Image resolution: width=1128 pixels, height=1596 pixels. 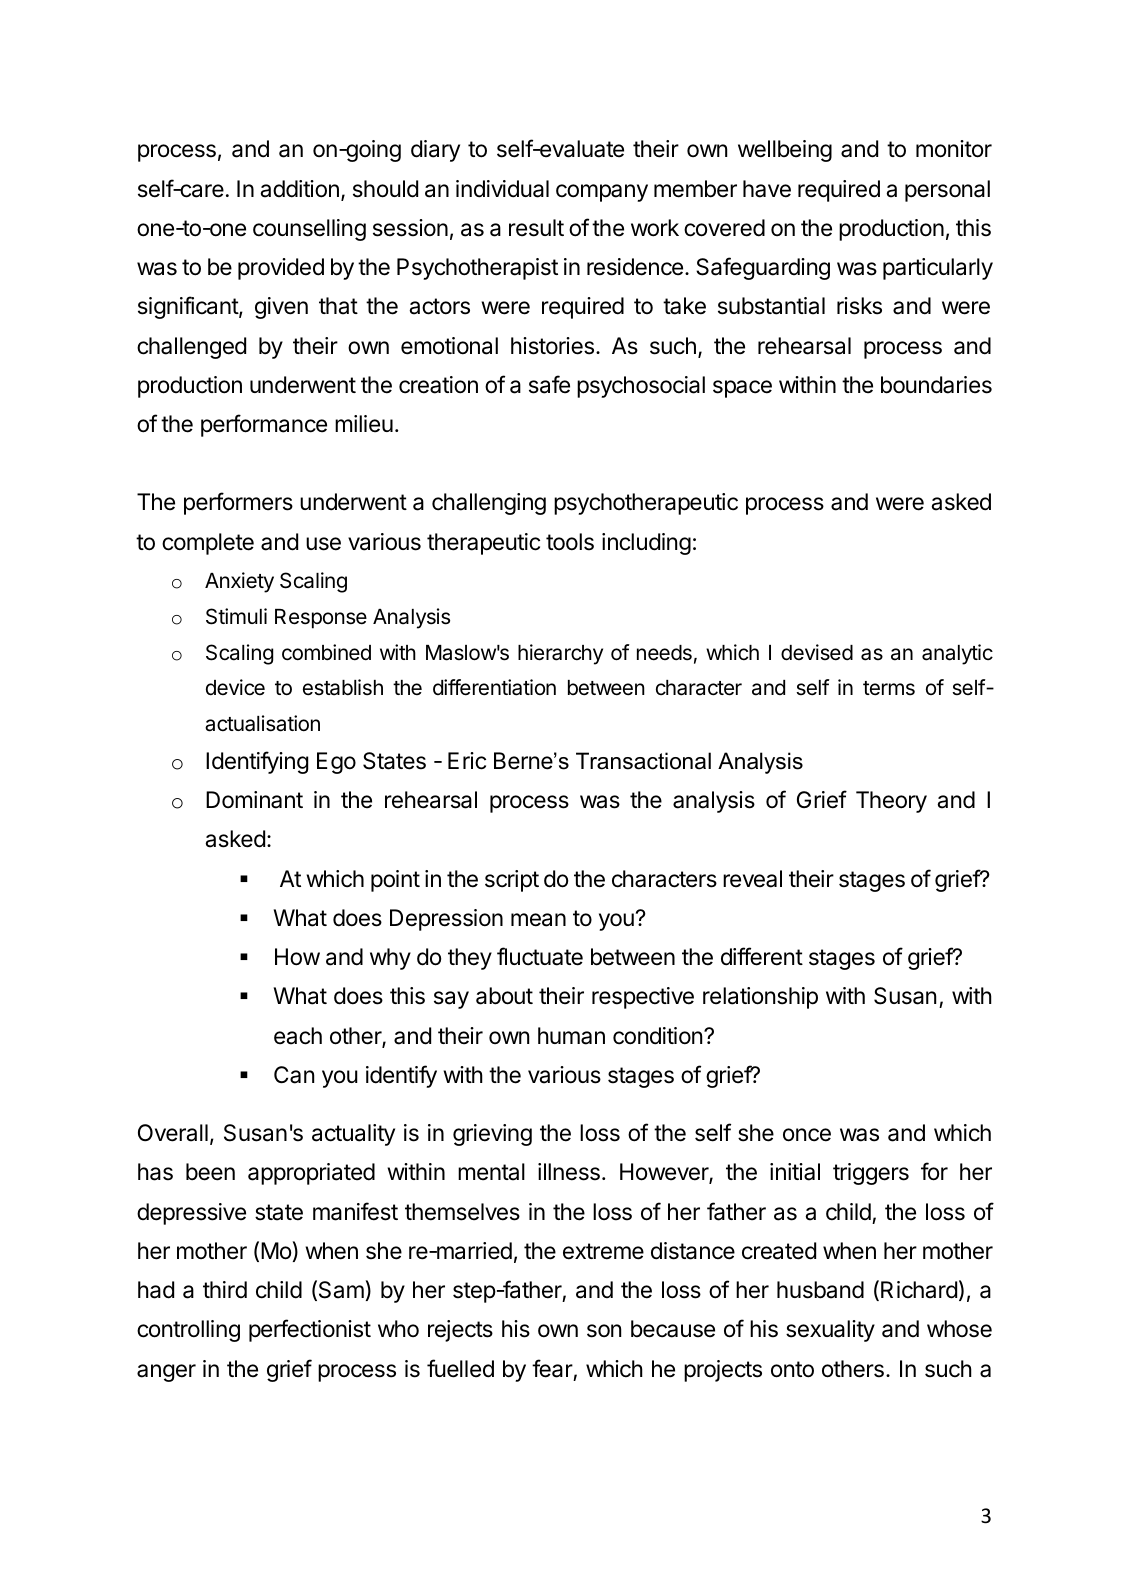 I want to click on devised, so click(x=817, y=652).
